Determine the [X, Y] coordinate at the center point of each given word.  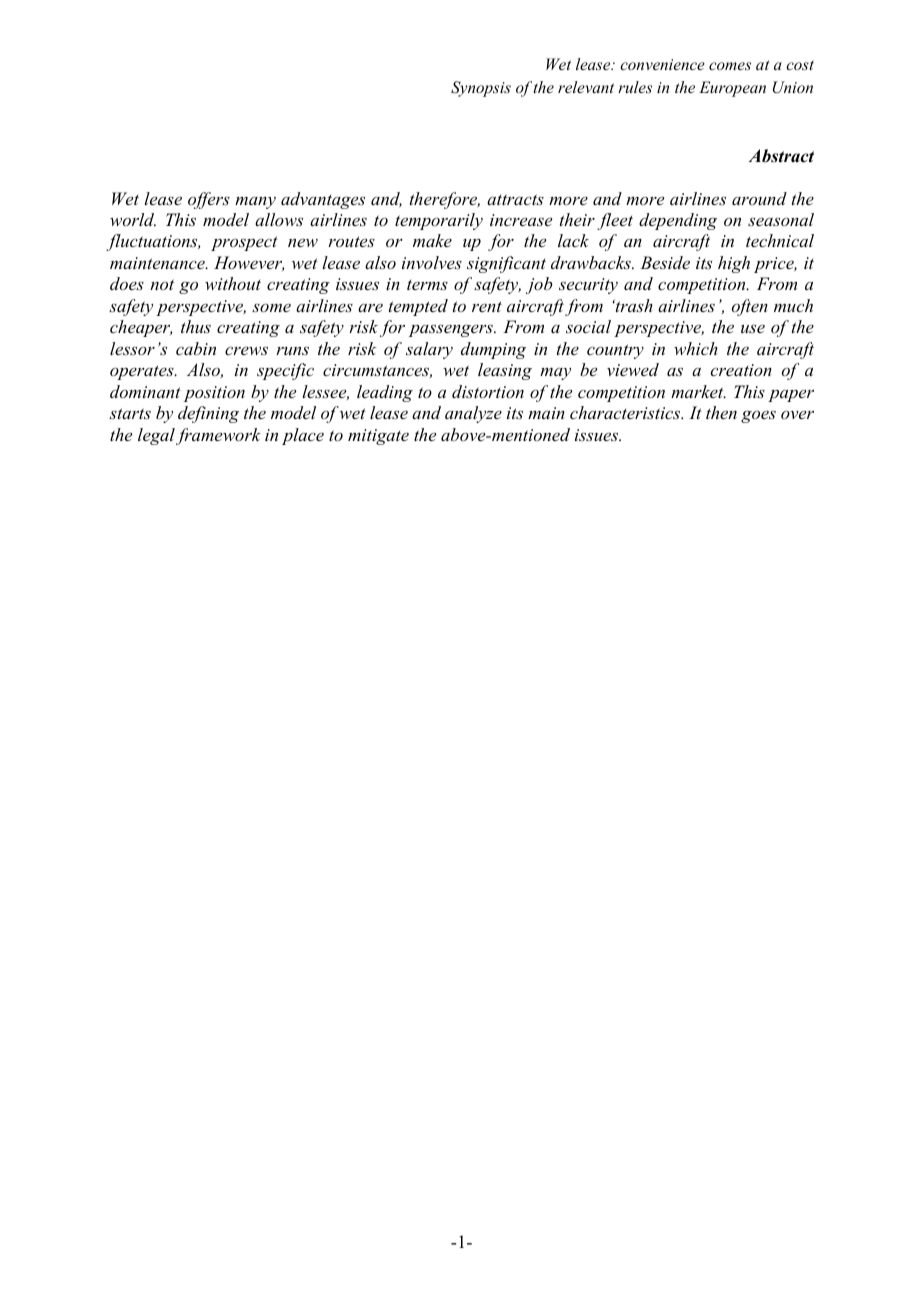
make [432, 240]
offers [209, 200]
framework [218, 436]
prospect [244, 243]
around [759, 198]
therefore [445, 200]
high [734, 264]
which [696, 348]
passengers [452, 330]
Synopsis [481, 89]
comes [730, 66]
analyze [473, 414]
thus [196, 326]
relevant [586, 87]
